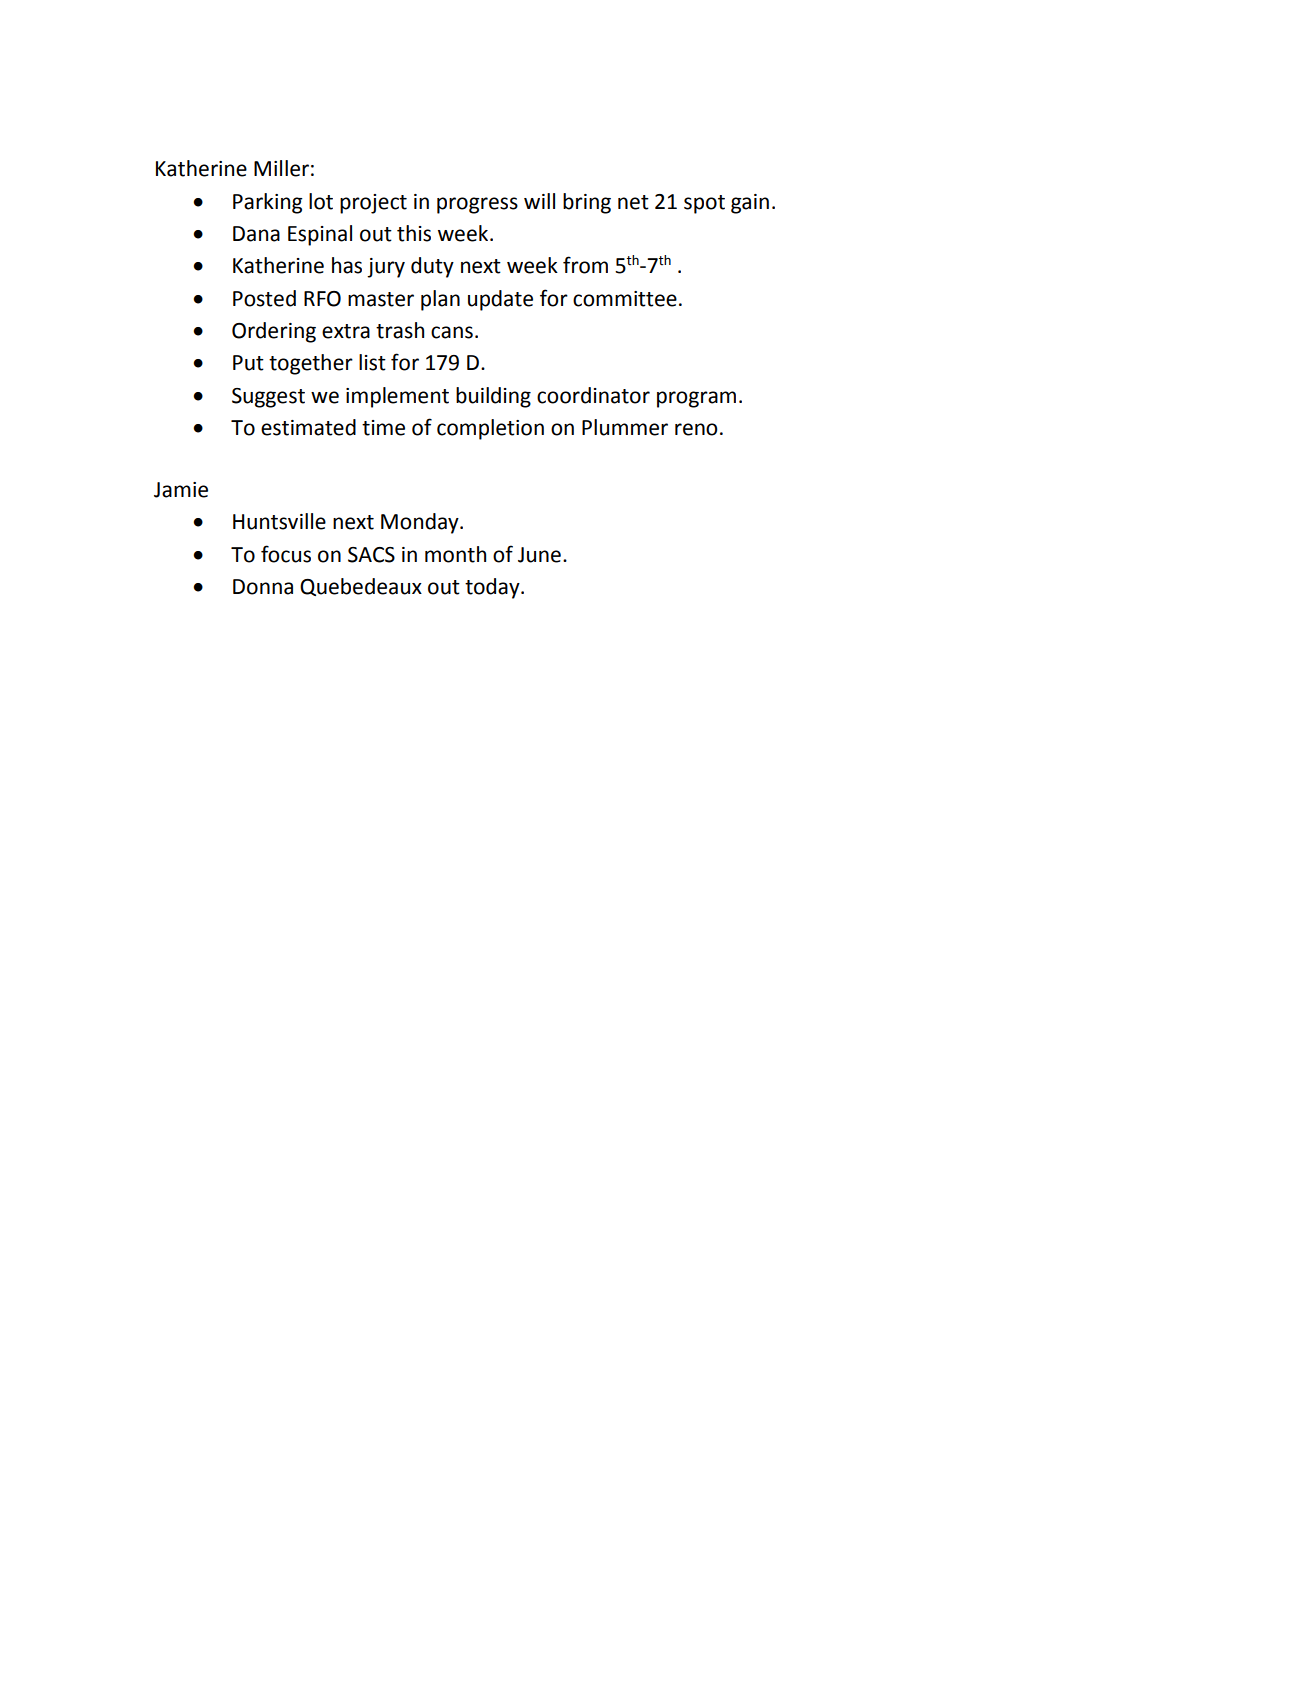 The width and height of the document is (1311, 1697). What do you see at coordinates (274, 332) in the document?
I see `Ordering` at bounding box center [274, 332].
